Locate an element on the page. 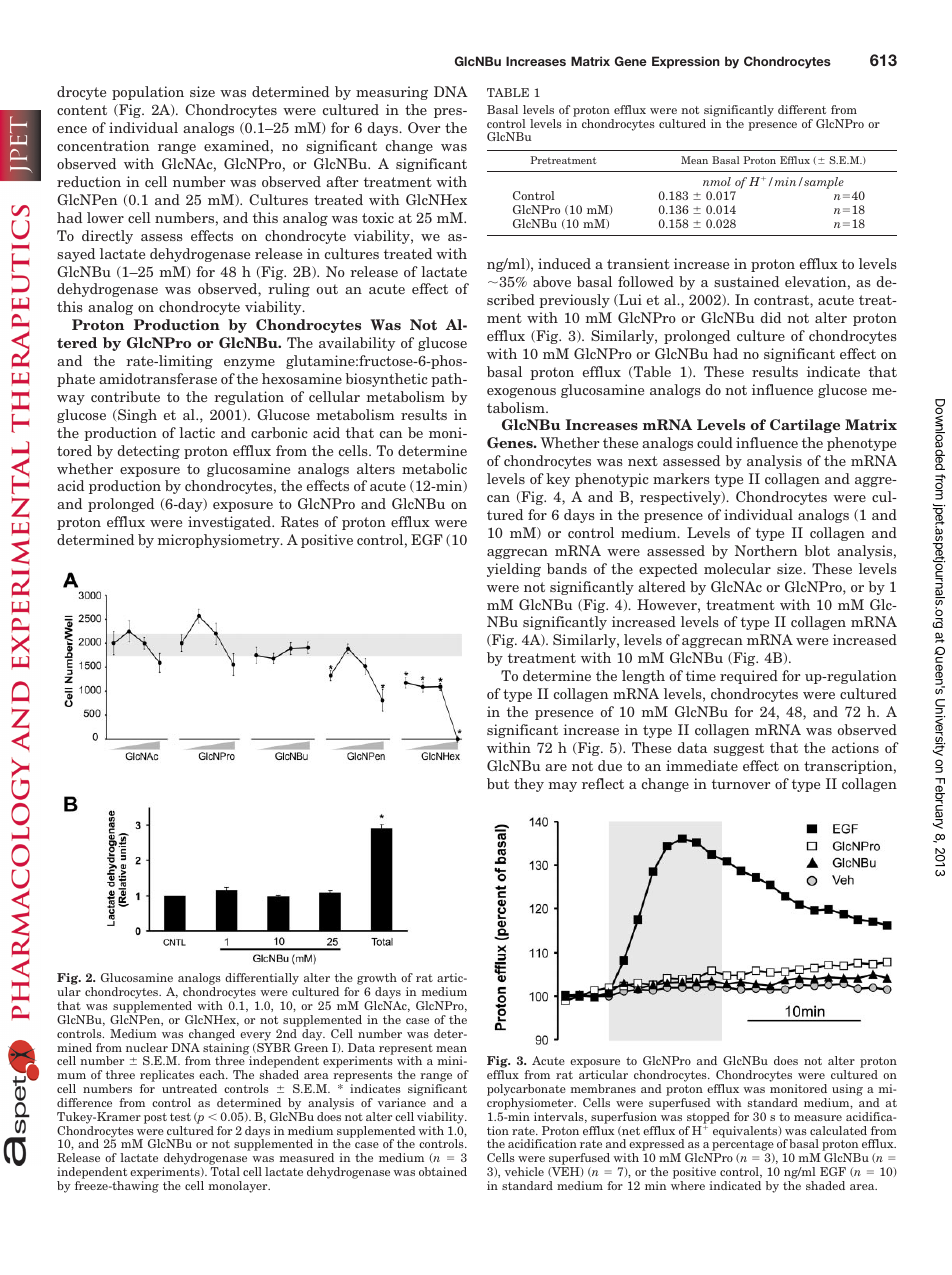 The width and height of the page is (952, 1275). measuring is located at coordinates (392, 93).
